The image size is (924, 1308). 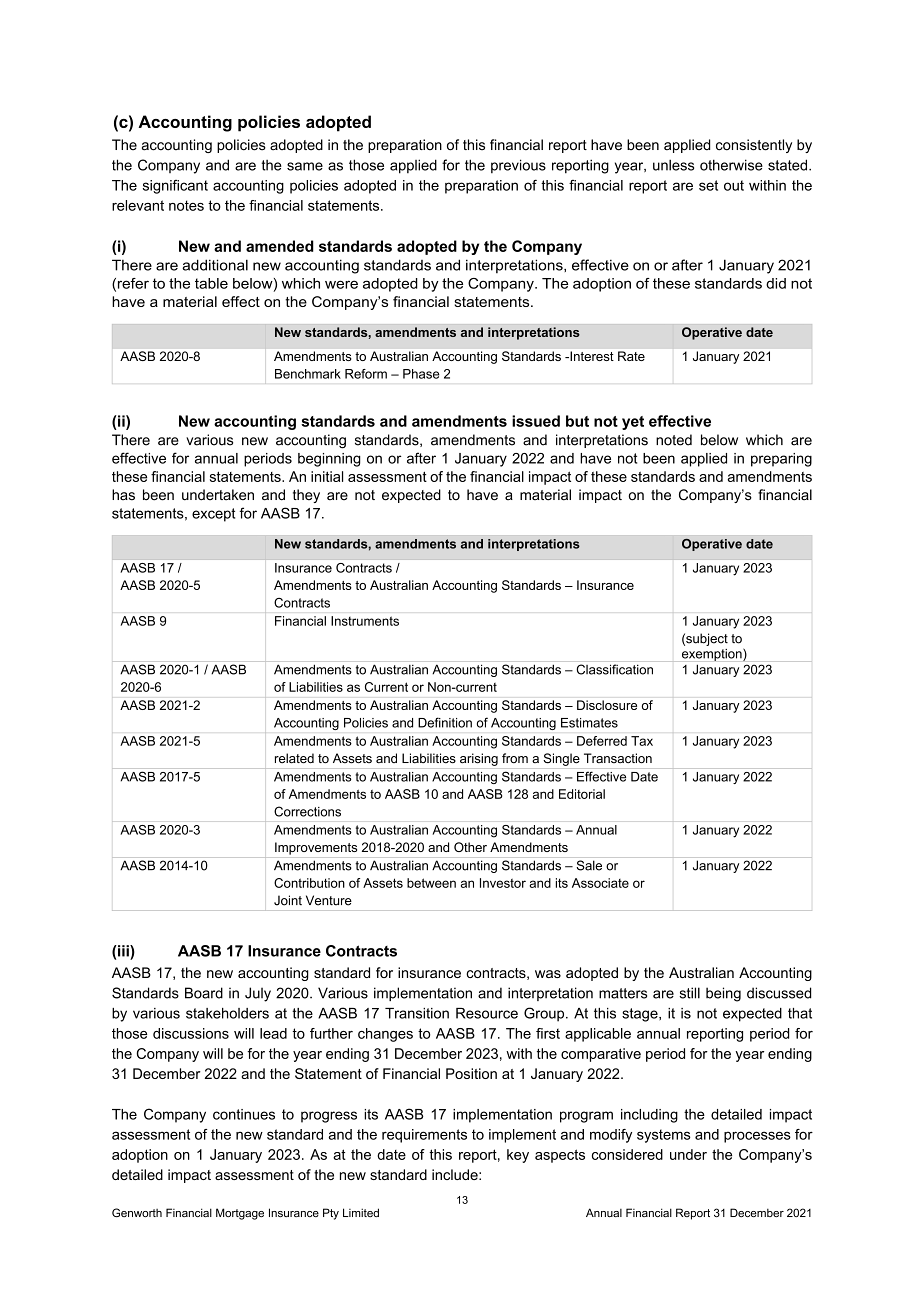 I want to click on Mortgage, so click(x=240, y=1214).
